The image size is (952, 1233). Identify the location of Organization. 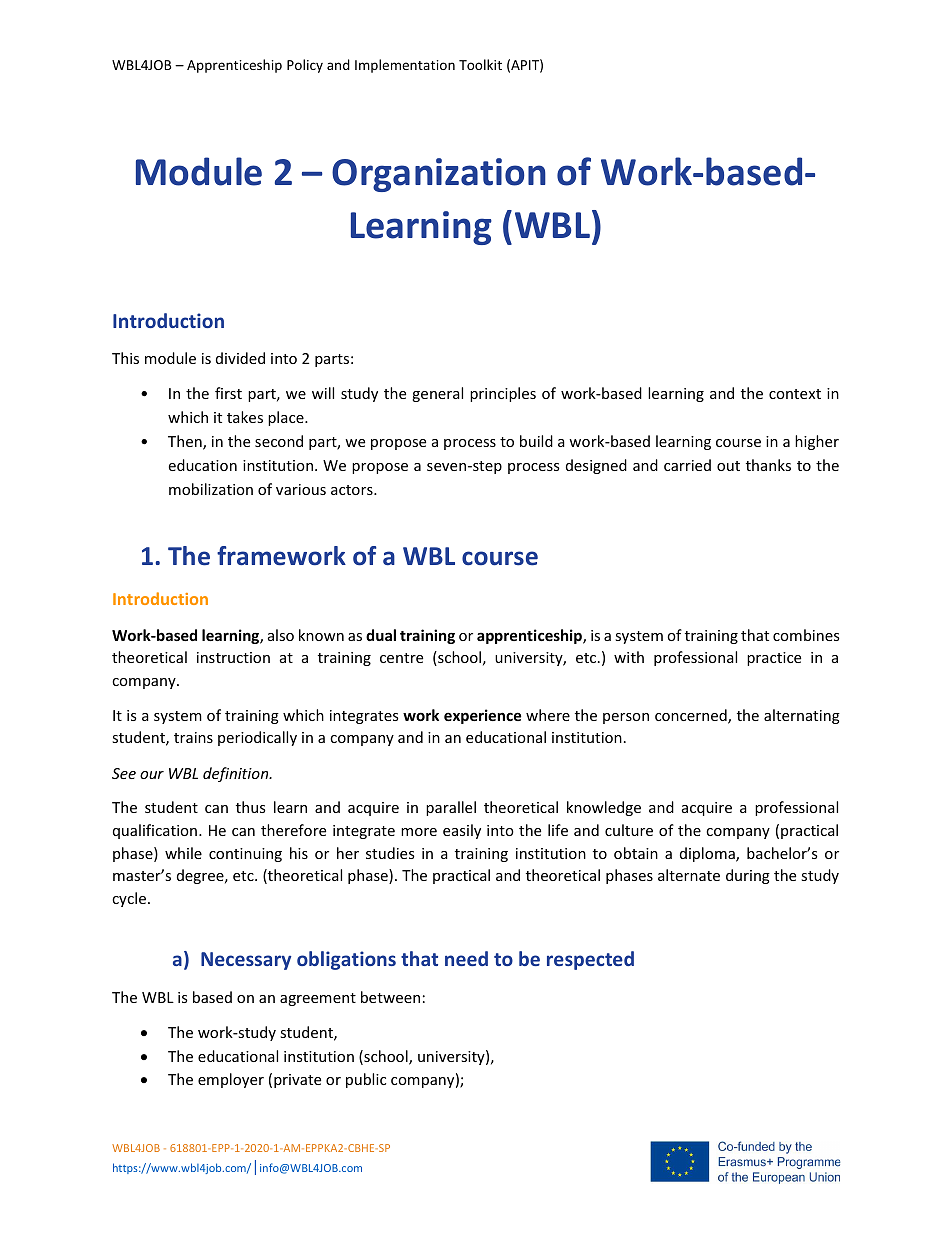
(439, 175).
